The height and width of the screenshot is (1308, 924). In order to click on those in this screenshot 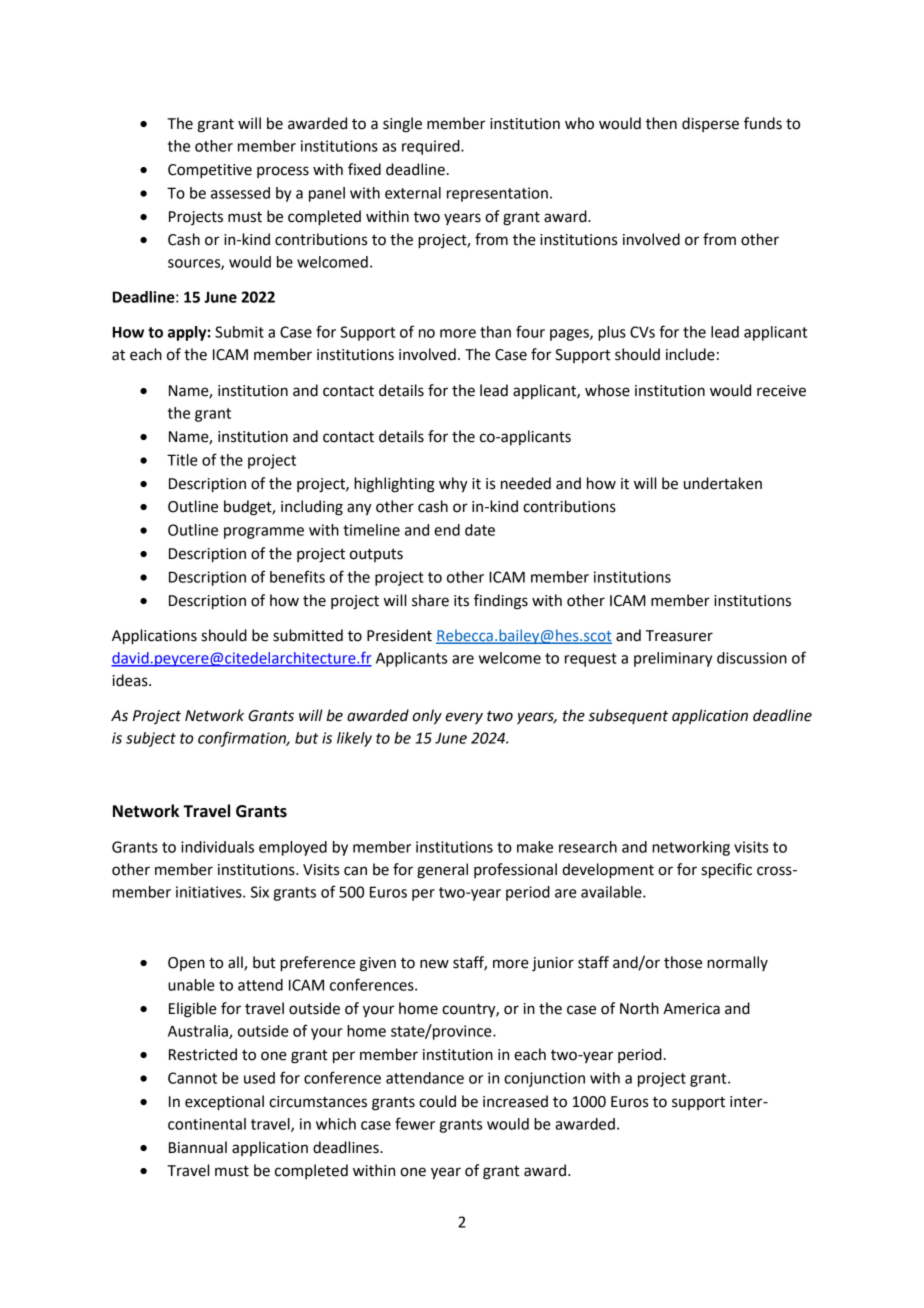, I will do `click(683, 962)`.
